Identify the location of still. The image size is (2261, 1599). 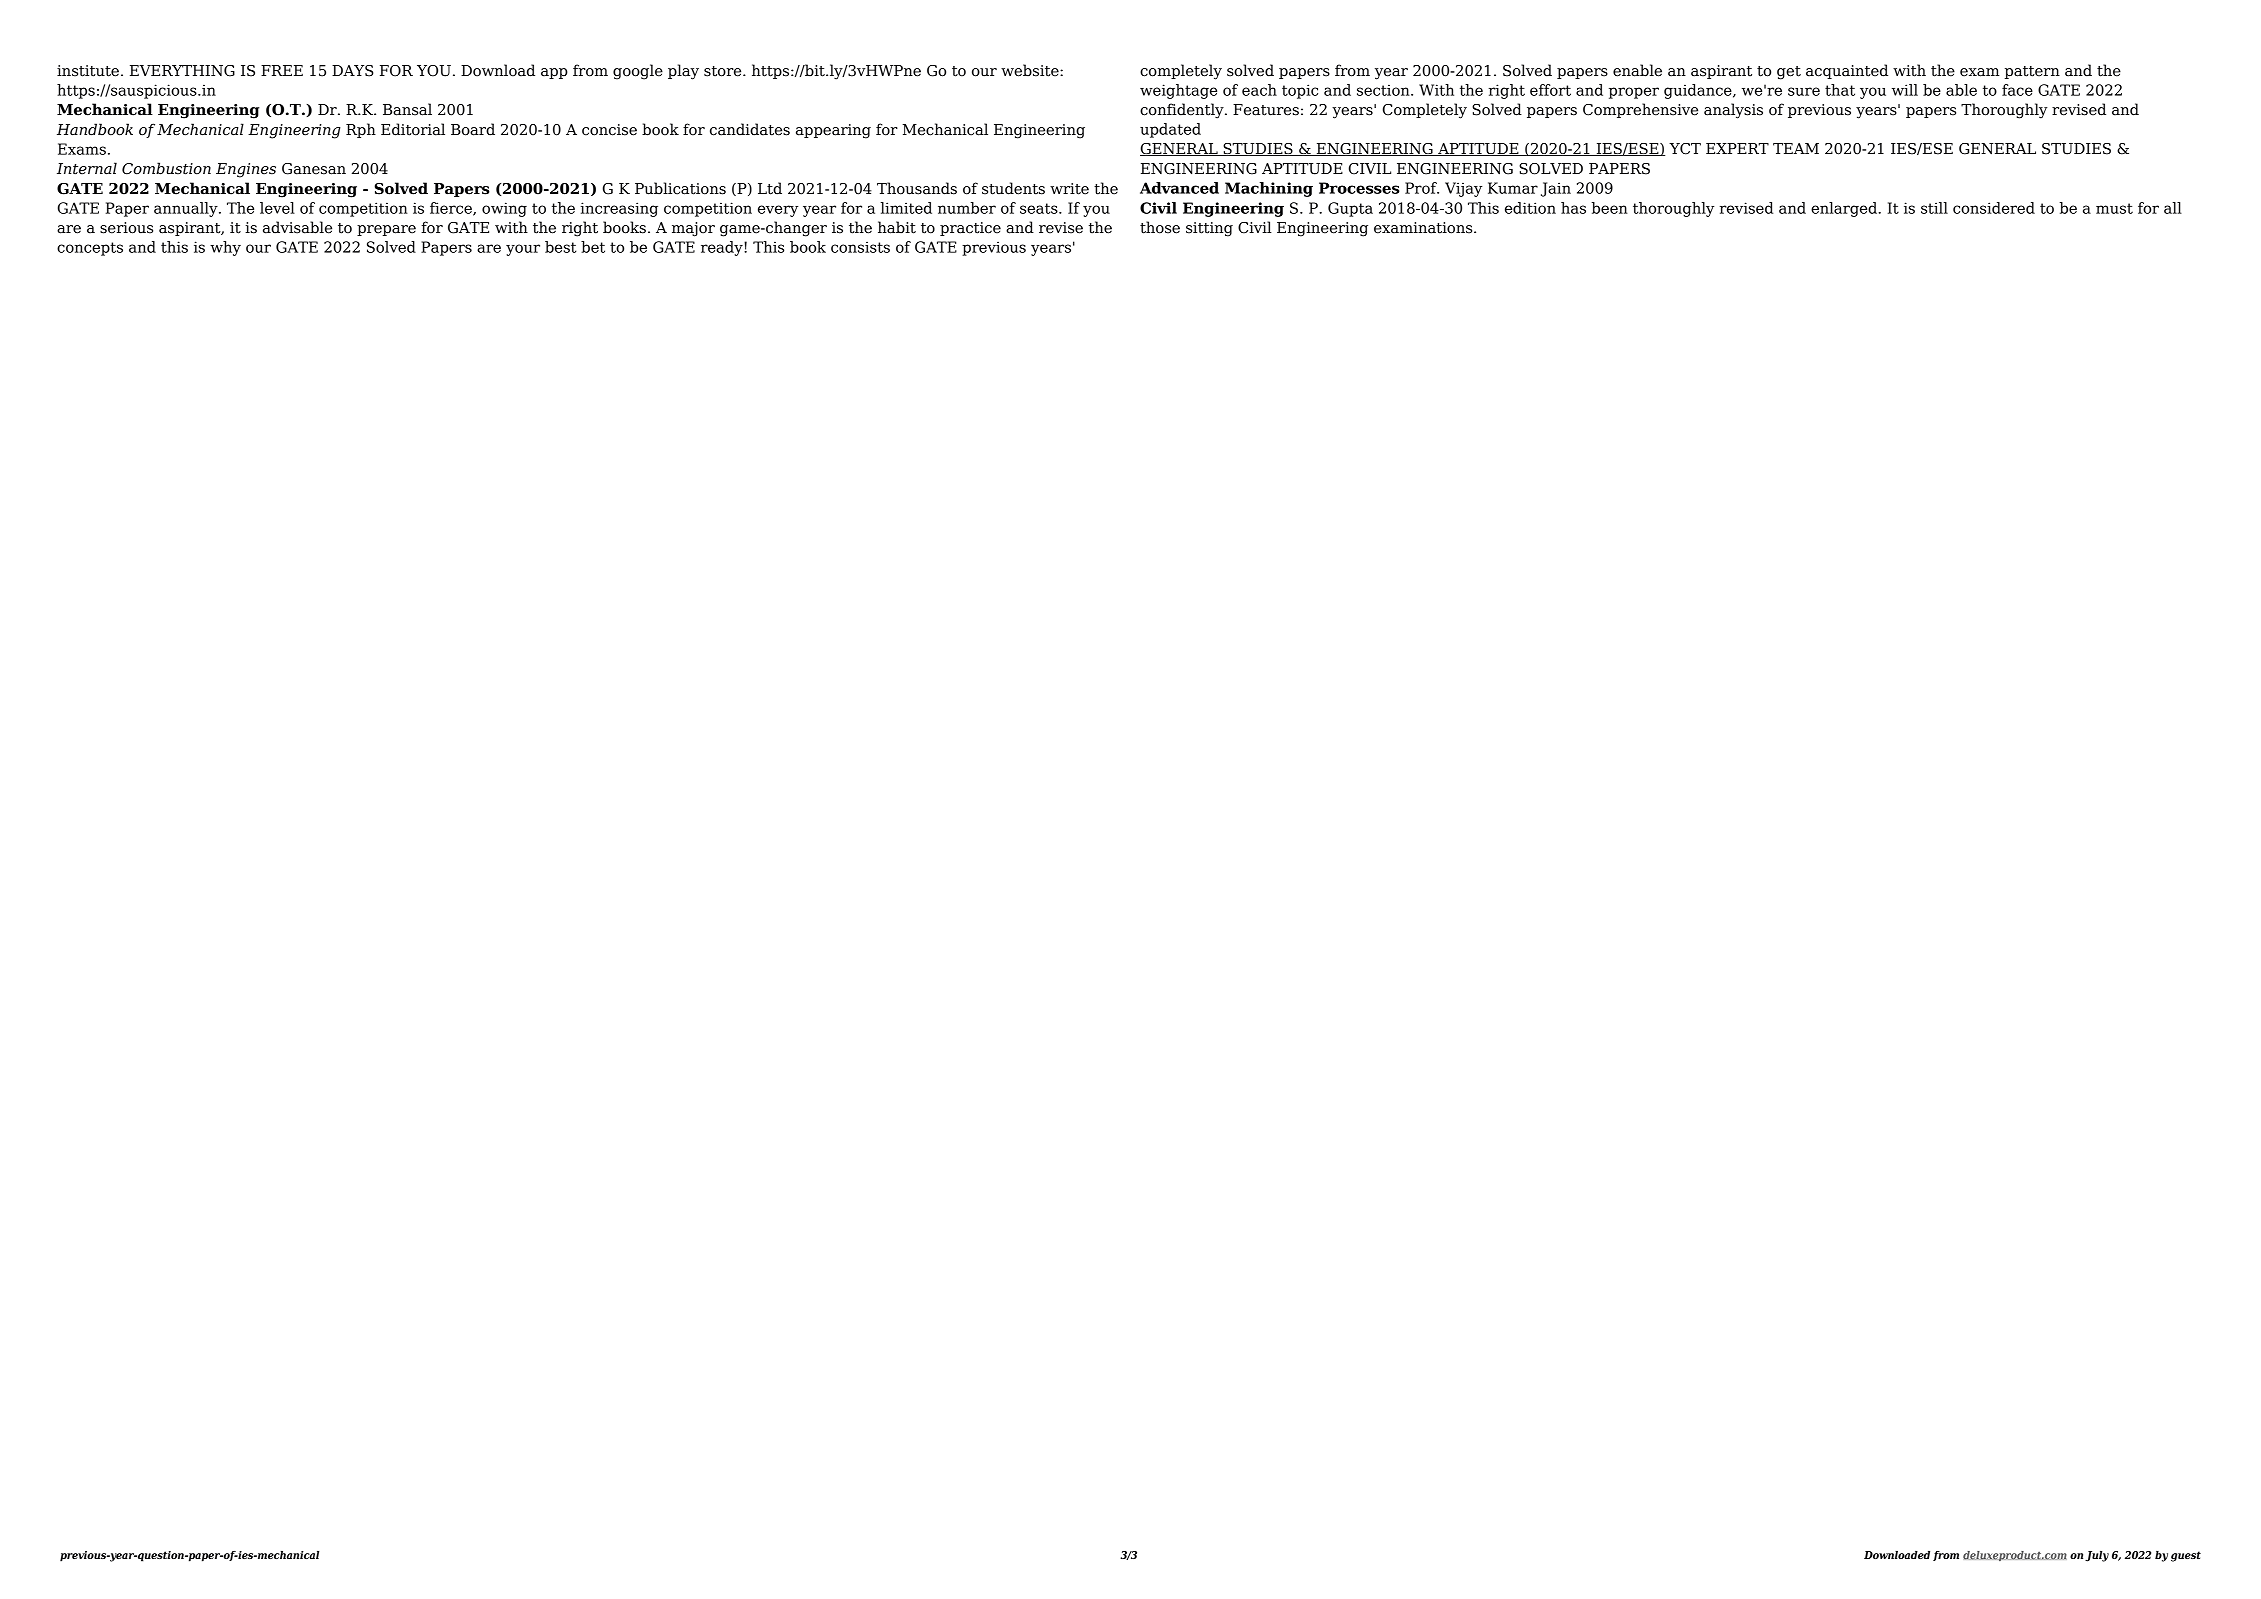
(1934, 208).
